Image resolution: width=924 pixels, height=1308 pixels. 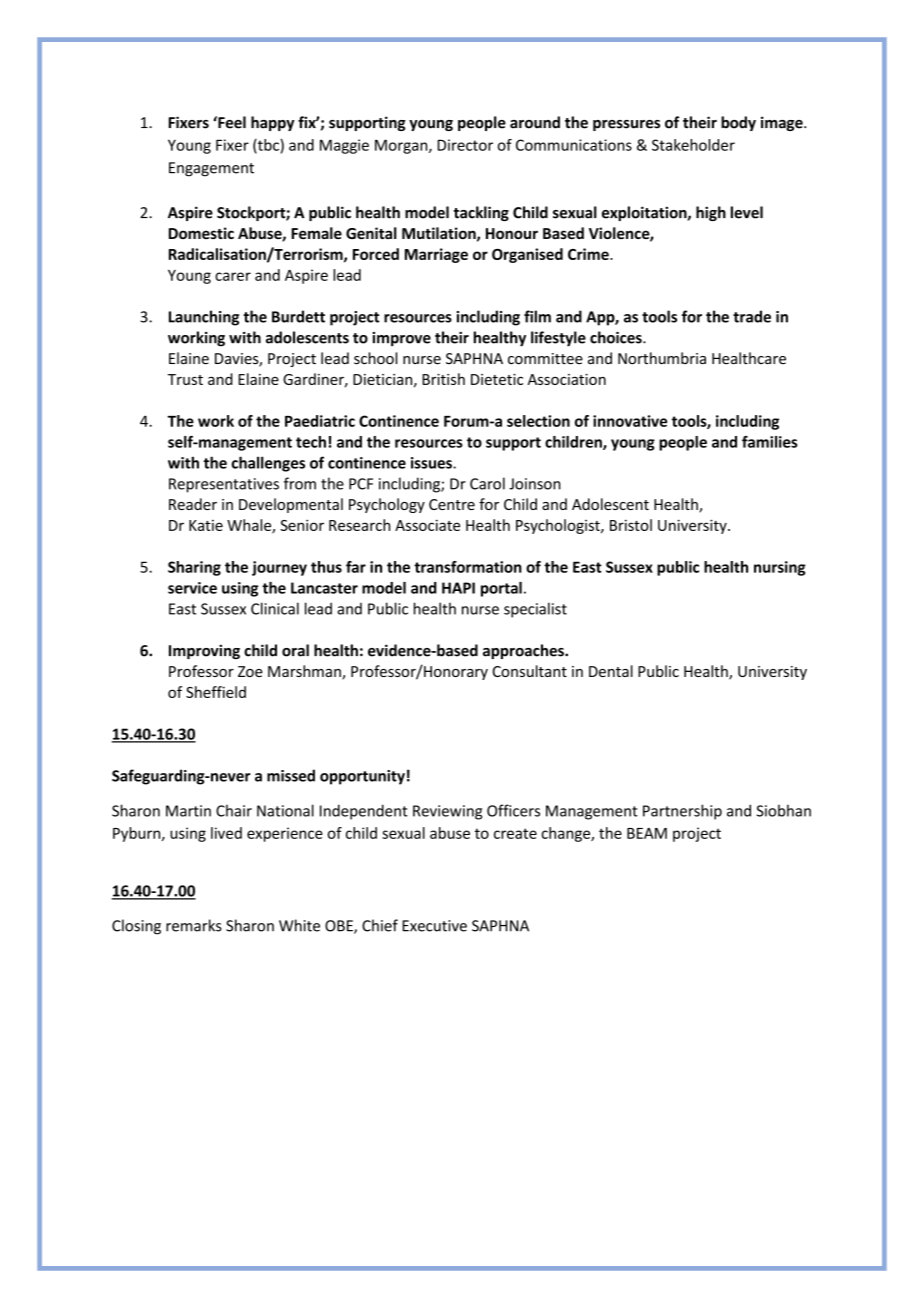 What do you see at coordinates (194, 925) in the screenshot?
I see `remarks` at bounding box center [194, 925].
